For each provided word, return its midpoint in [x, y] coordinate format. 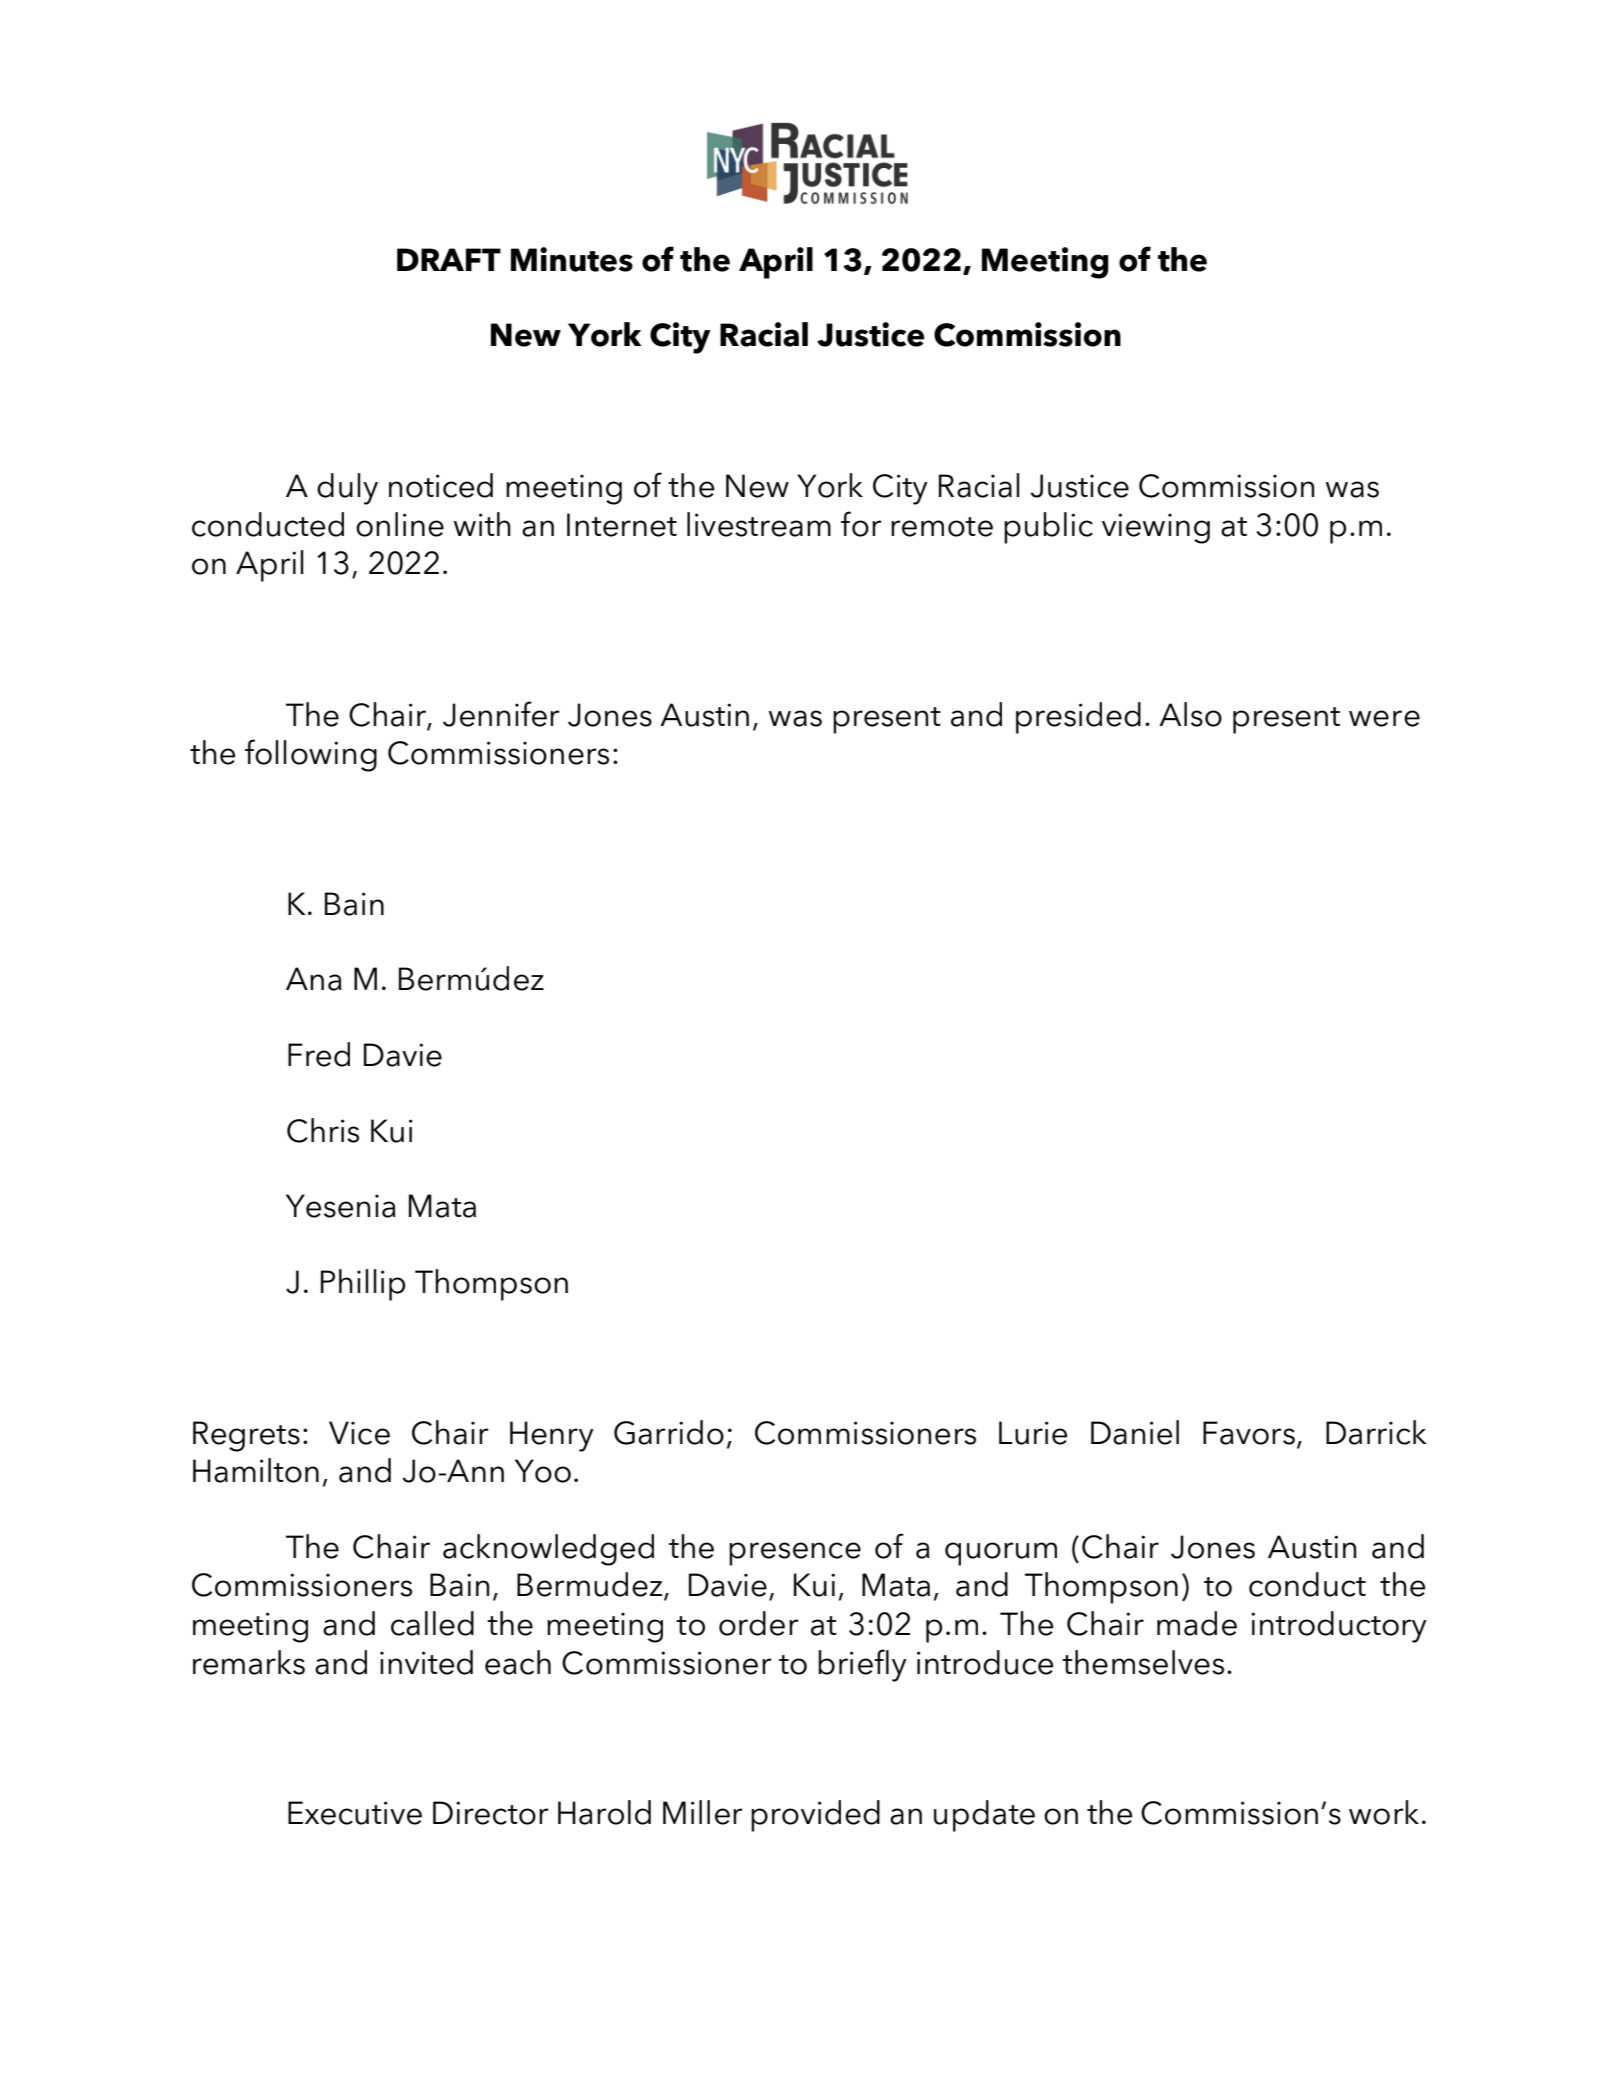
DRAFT [449, 259]
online [400, 524]
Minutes [572, 259]
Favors [1249, 1433]
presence [795, 1554]
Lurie [1033, 1433]
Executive [355, 1813]
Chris [323, 1130]
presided [1078, 718]
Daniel [1135, 1432]
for [861, 524]
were [1384, 718]
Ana [314, 979]
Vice [359, 1433]
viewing [1156, 528]
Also [1190, 714]
